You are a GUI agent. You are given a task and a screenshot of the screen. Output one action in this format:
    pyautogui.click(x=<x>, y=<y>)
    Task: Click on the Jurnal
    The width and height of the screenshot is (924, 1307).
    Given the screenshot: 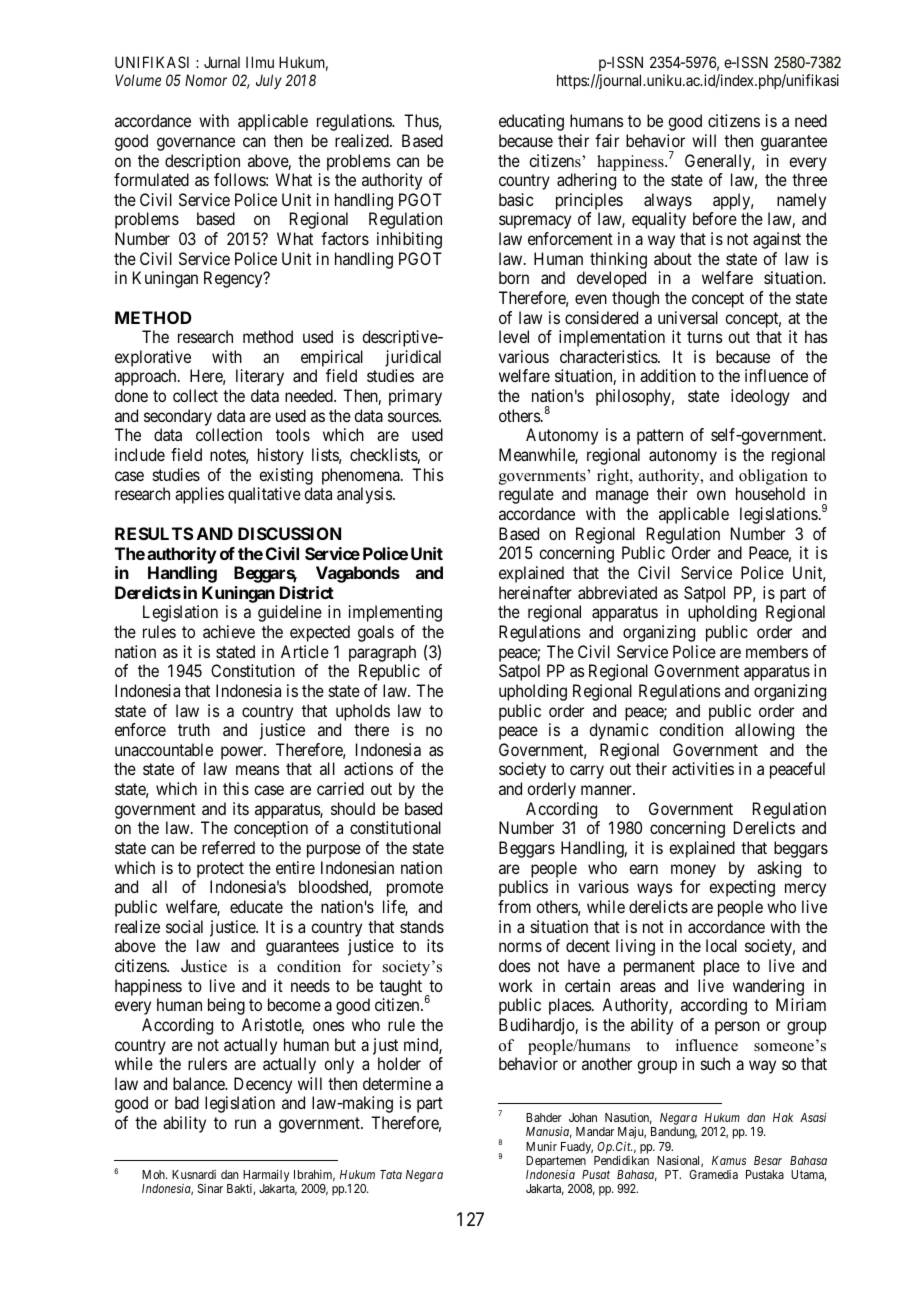 What is the action you would take?
    pyautogui.click(x=222, y=62)
